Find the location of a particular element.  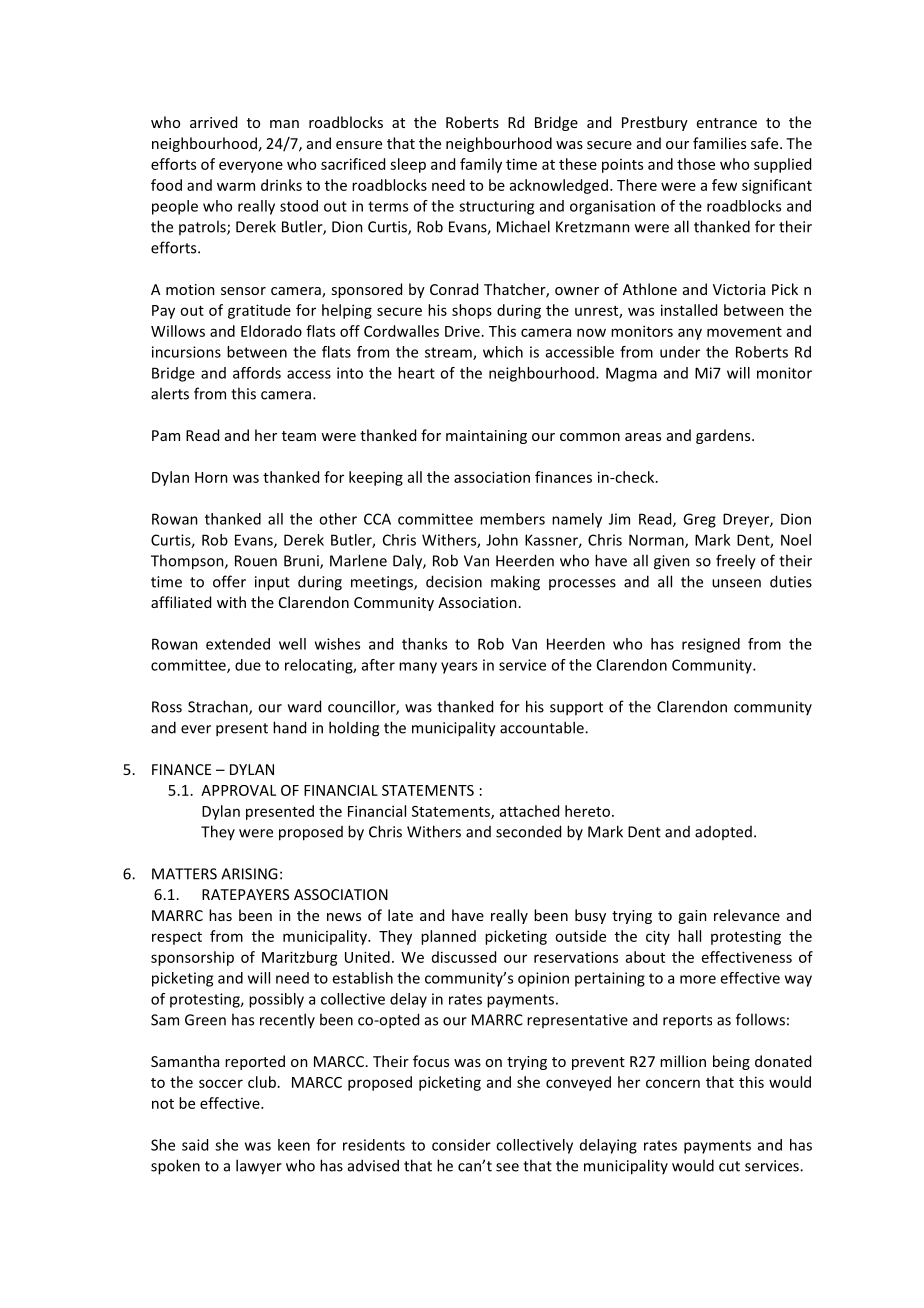

lawyer is located at coordinates (259, 1167).
